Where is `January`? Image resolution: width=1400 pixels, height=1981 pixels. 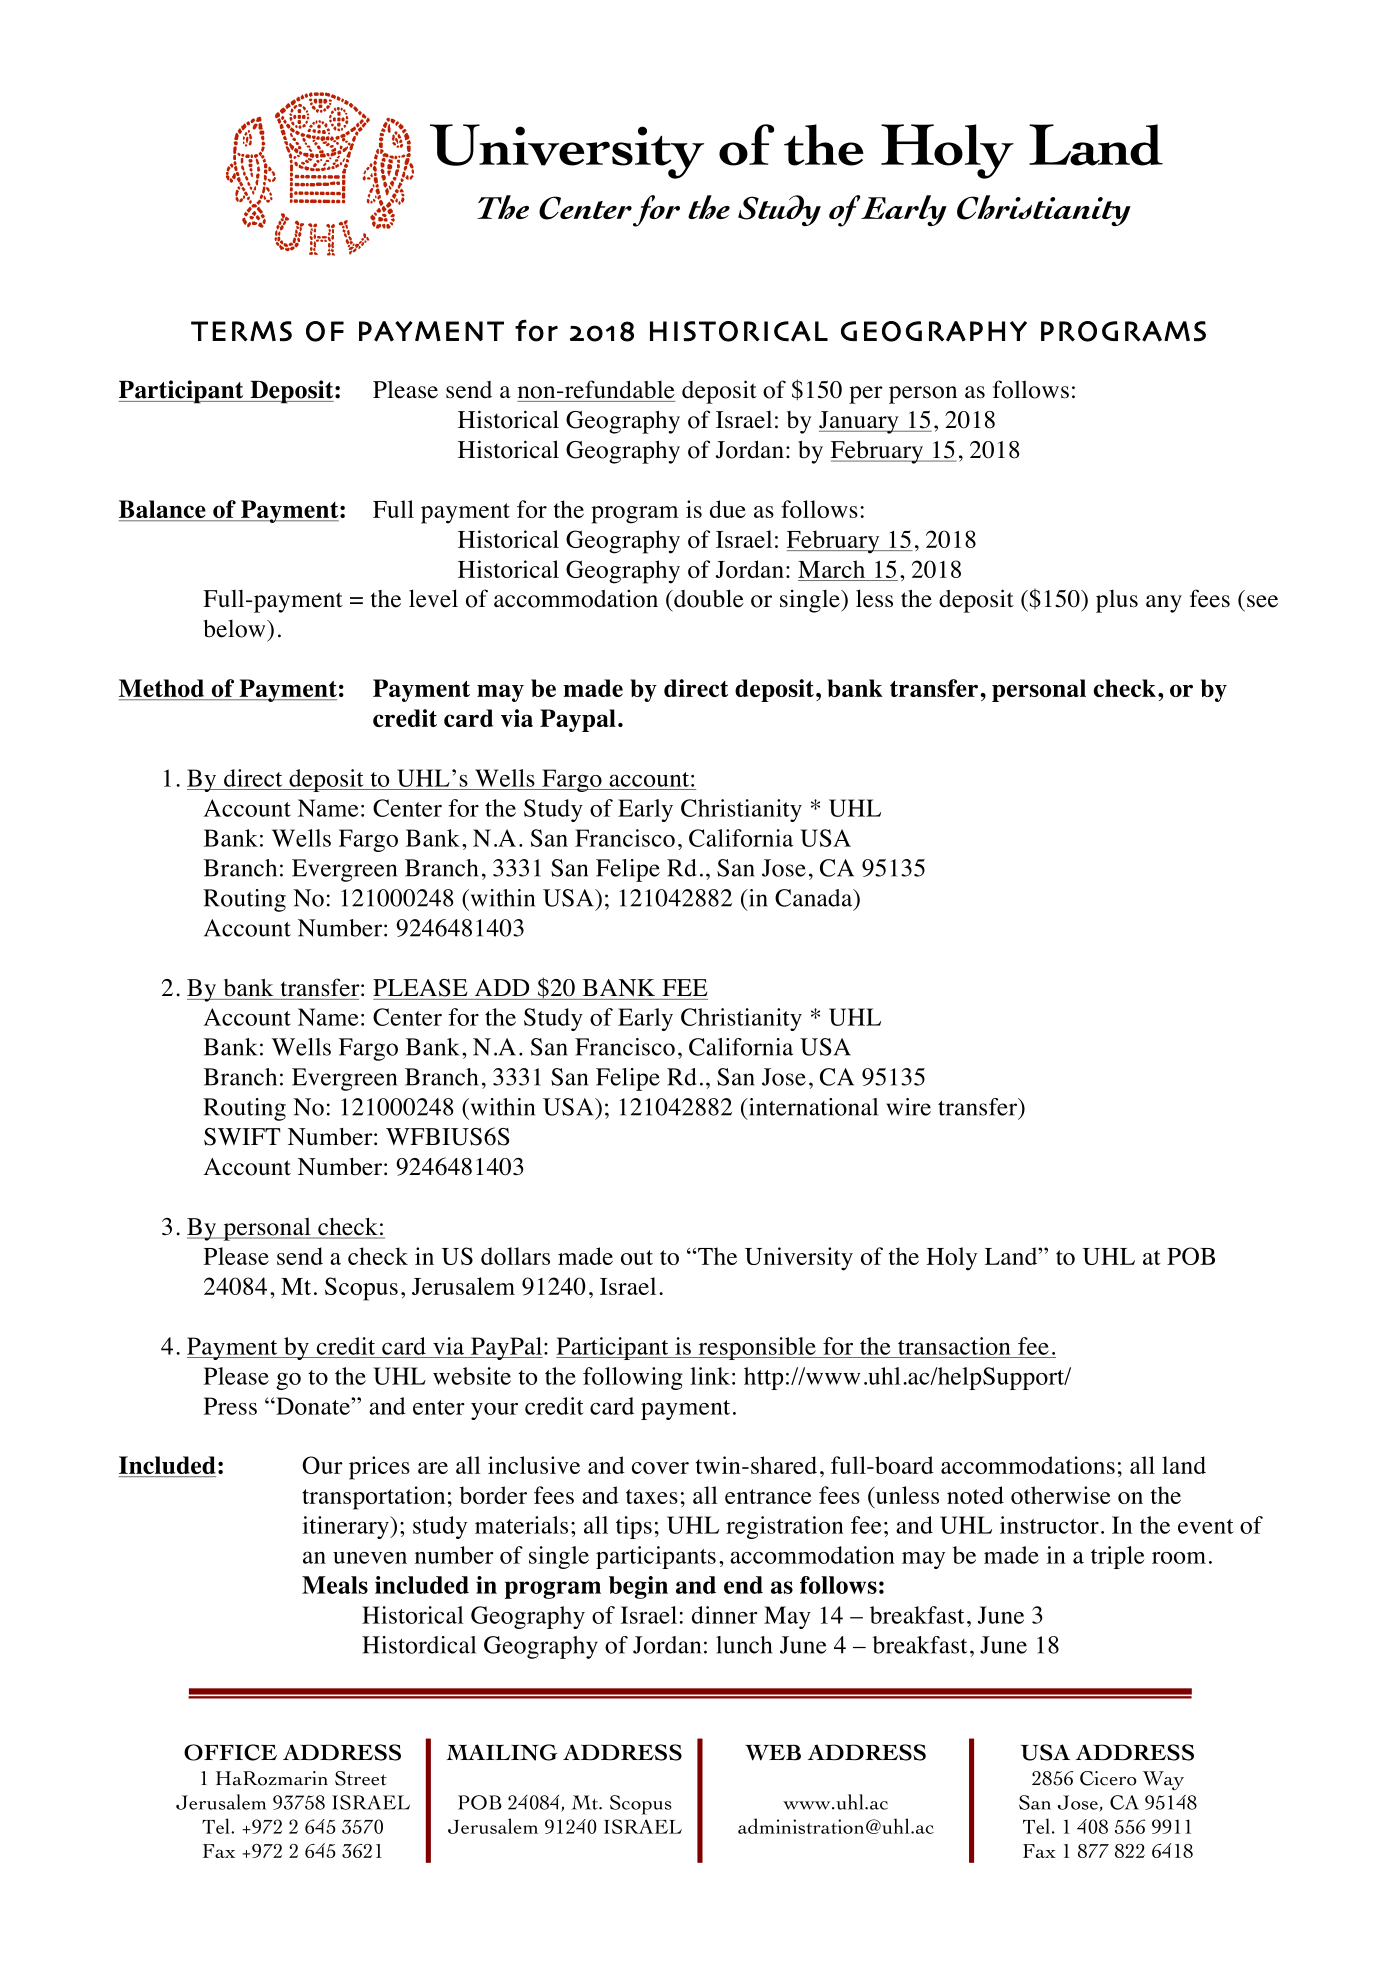
January is located at coordinates (860, 422).
